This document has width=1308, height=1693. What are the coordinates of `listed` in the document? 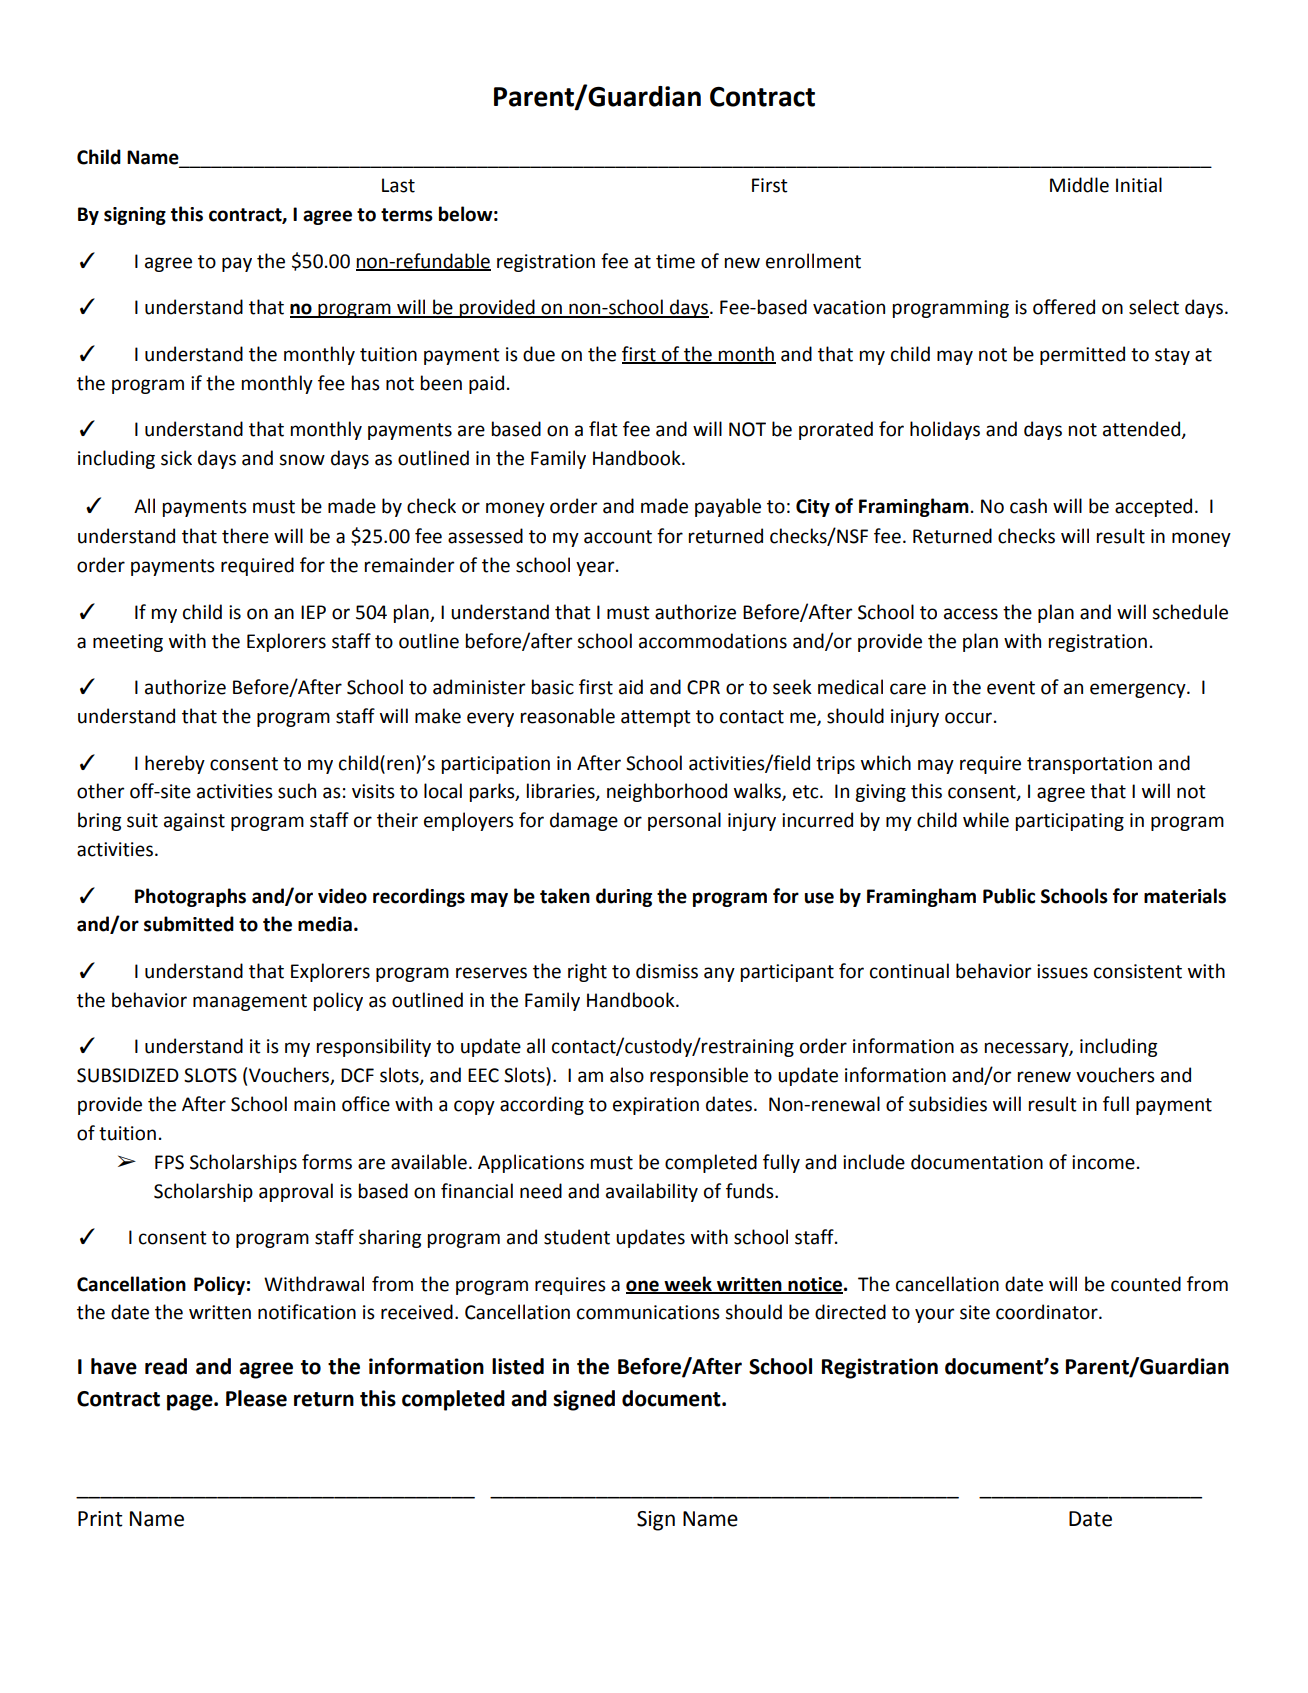 It's located at (518, 1366).
